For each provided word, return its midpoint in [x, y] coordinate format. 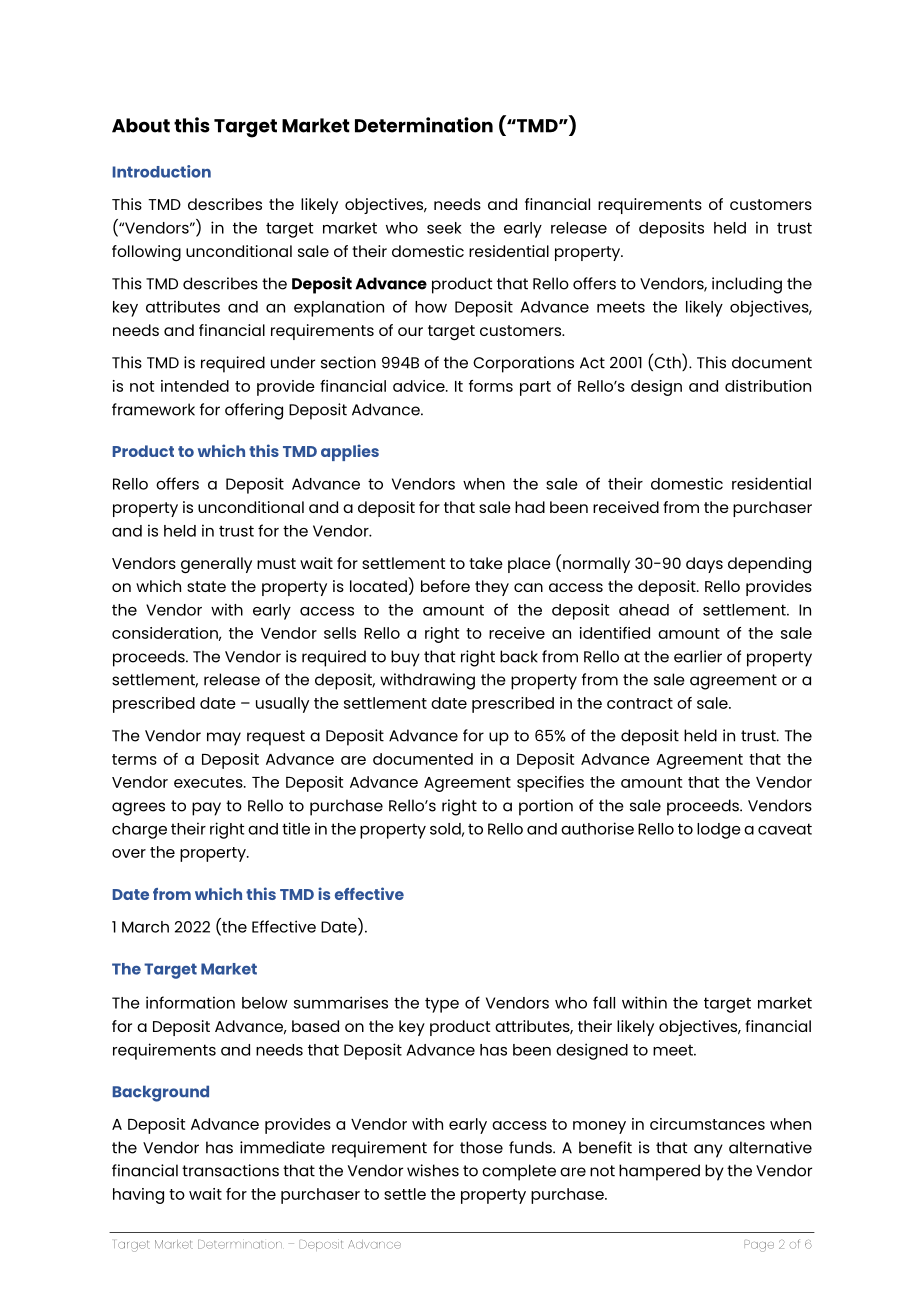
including [747, 285]
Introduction [162, 171]
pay [206, 809]
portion [546, 807]
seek [444, 228]
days [704, 565]
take [486, 563]
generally [216, 565]
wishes [433, 1170]
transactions [230, 1170]
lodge [719, 831]
